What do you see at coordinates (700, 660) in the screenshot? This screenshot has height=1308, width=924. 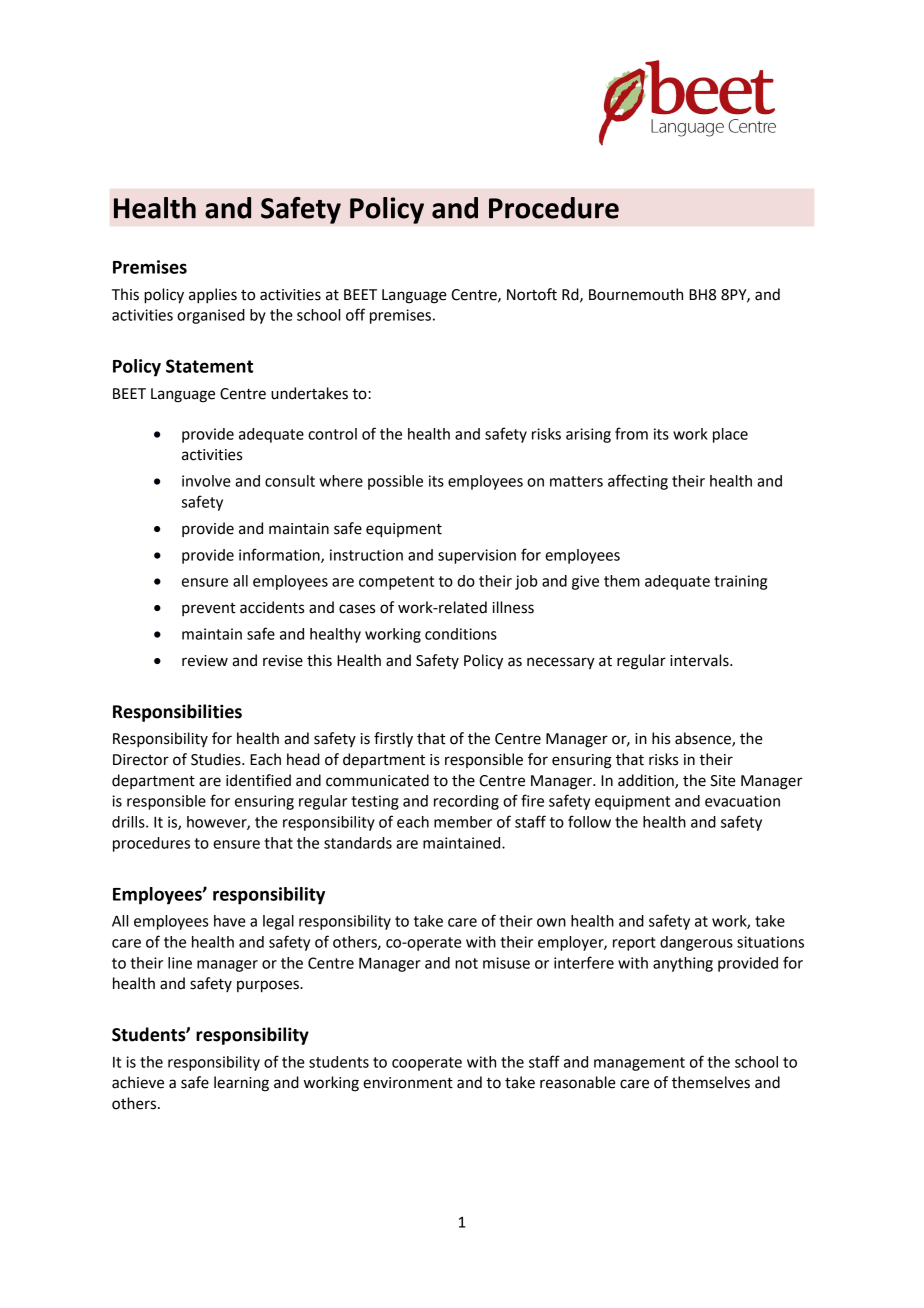 I see `intervals` at bounding box center [700, 660].
